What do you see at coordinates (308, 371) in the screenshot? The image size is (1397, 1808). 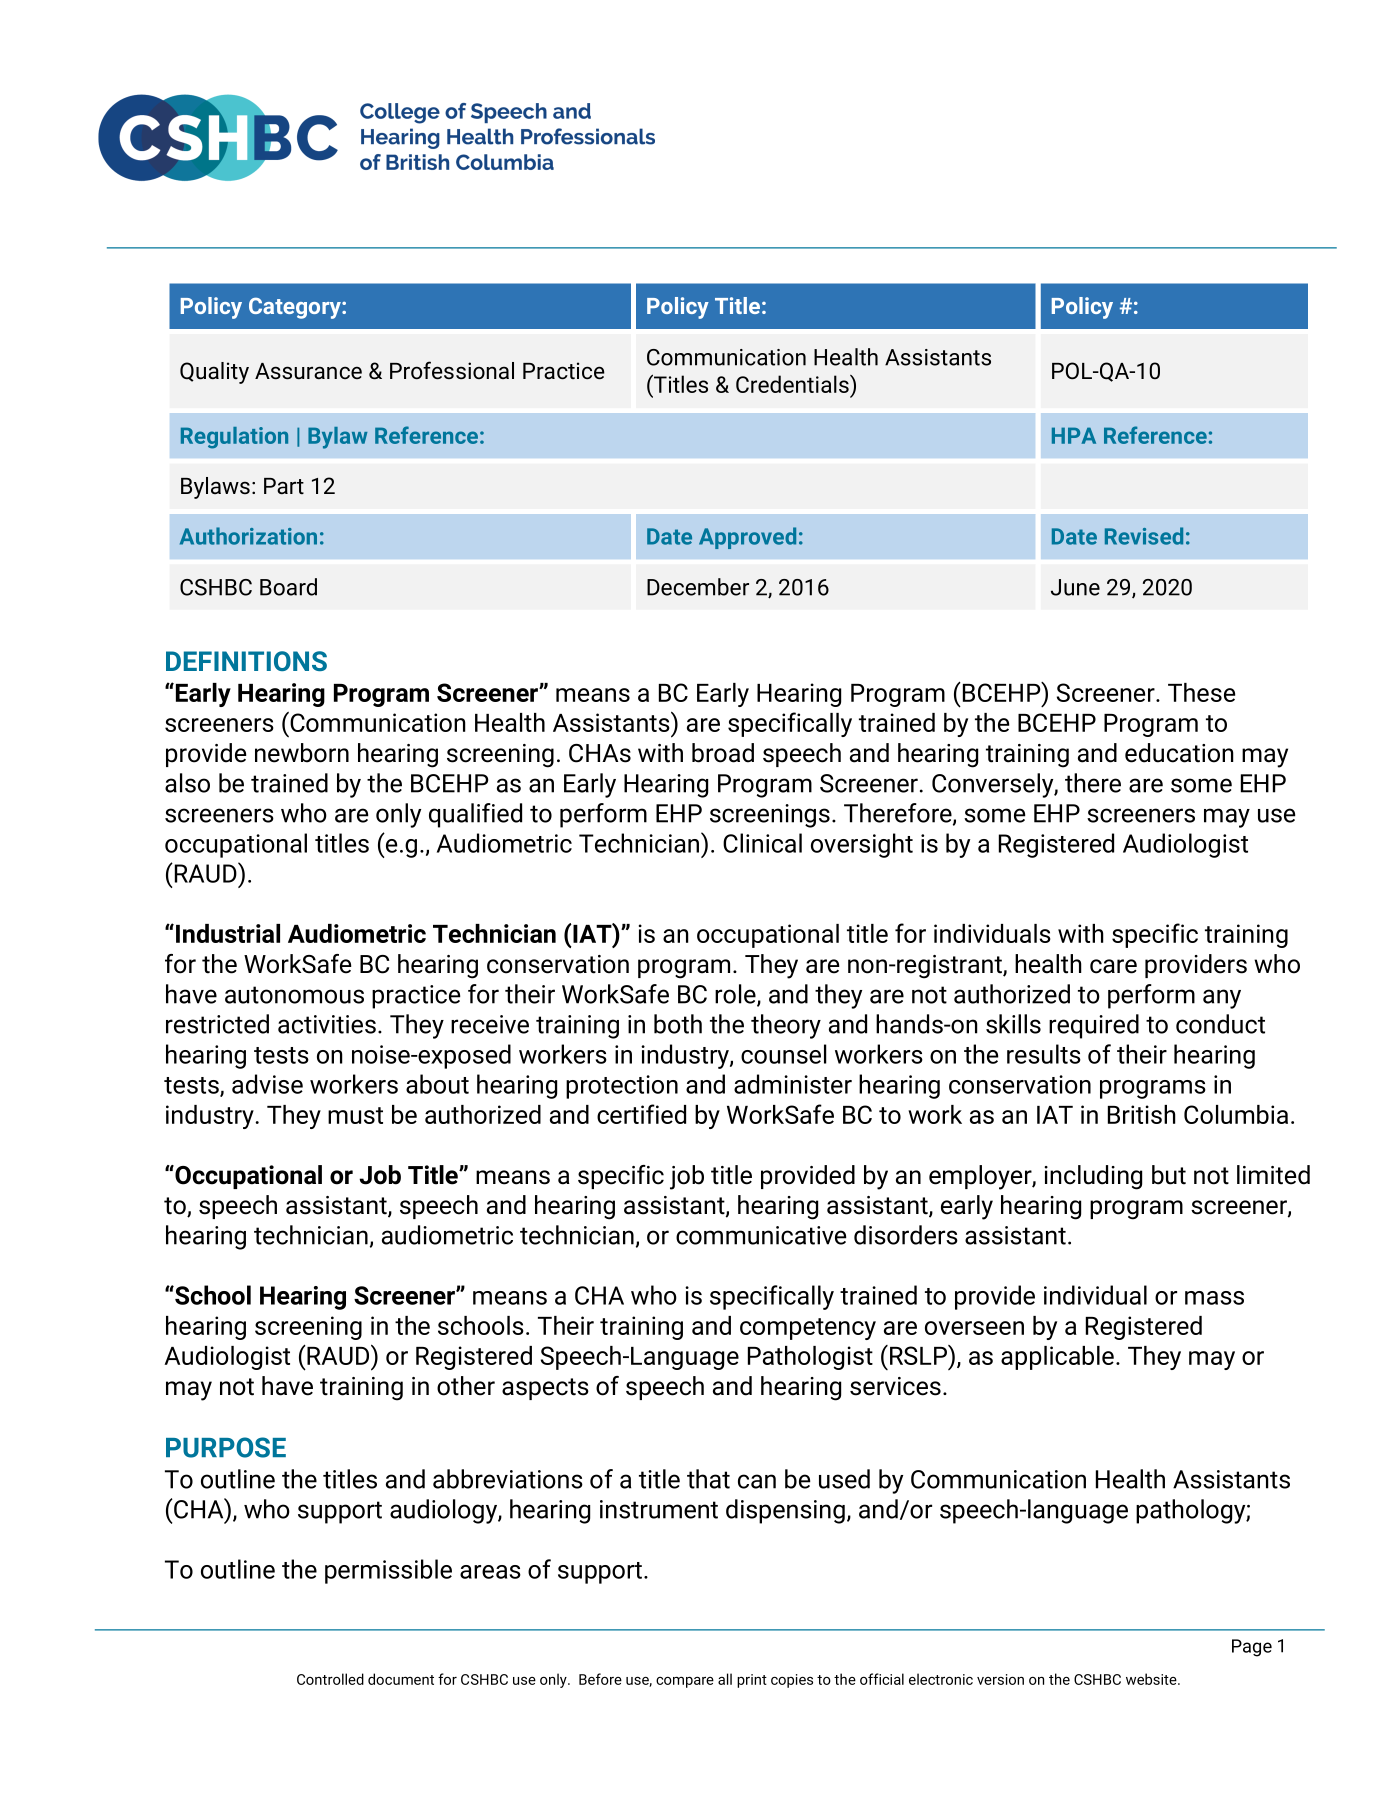 I see `Assurance` at bounding box center [308, 371].
